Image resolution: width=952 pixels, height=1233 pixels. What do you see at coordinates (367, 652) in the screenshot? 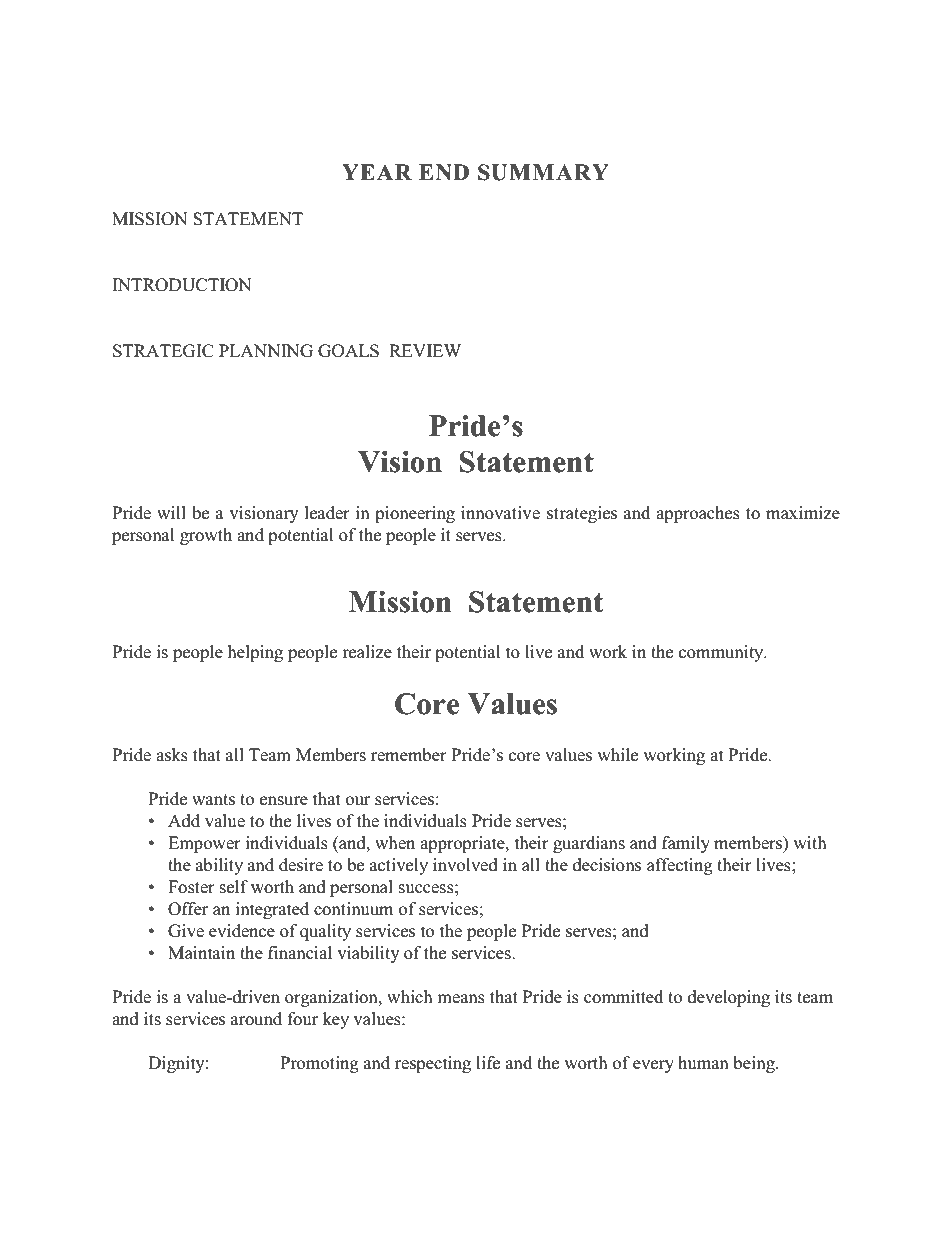
I see `realize` at bounding box center [367, 652].
